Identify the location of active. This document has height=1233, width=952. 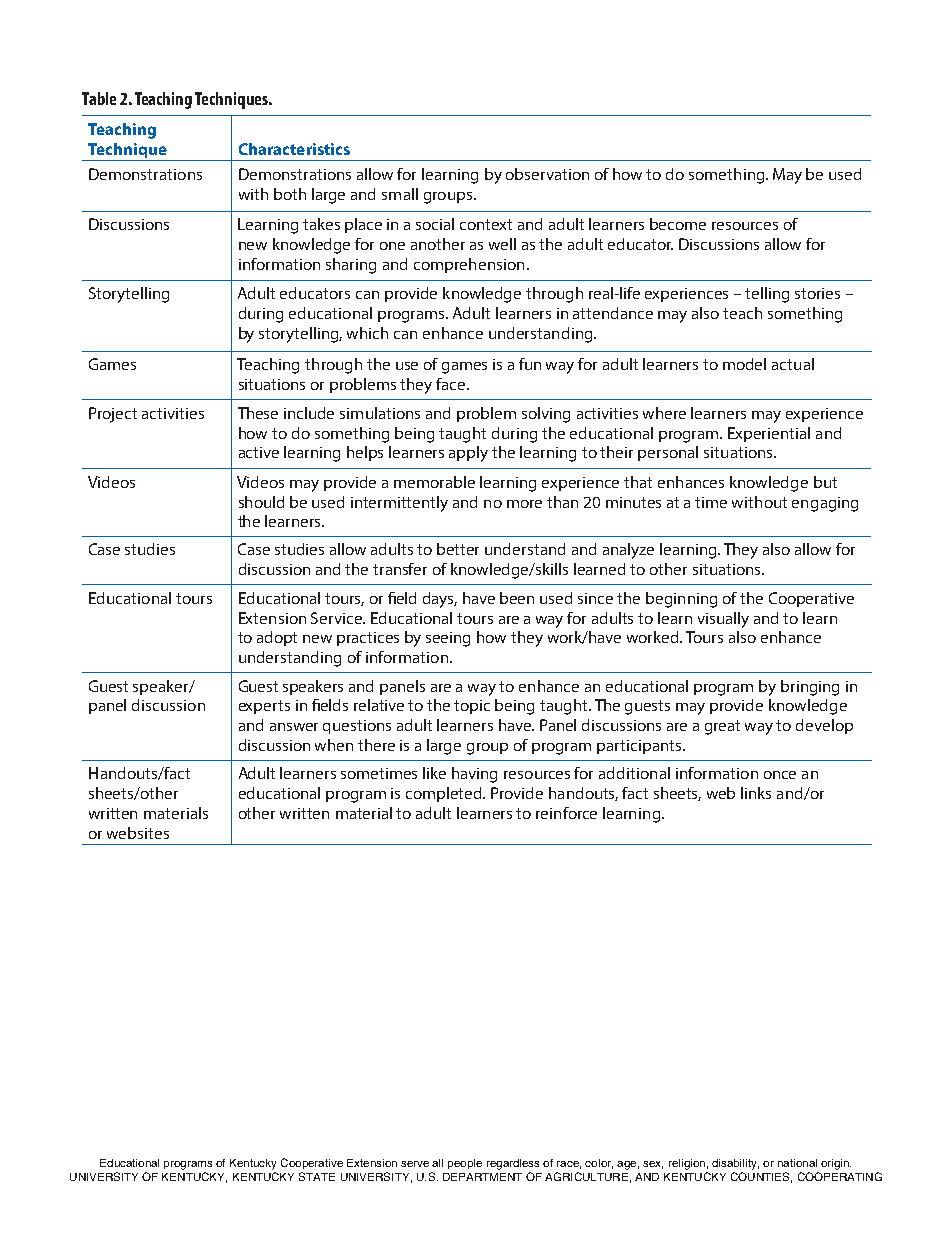
(259, 452).
